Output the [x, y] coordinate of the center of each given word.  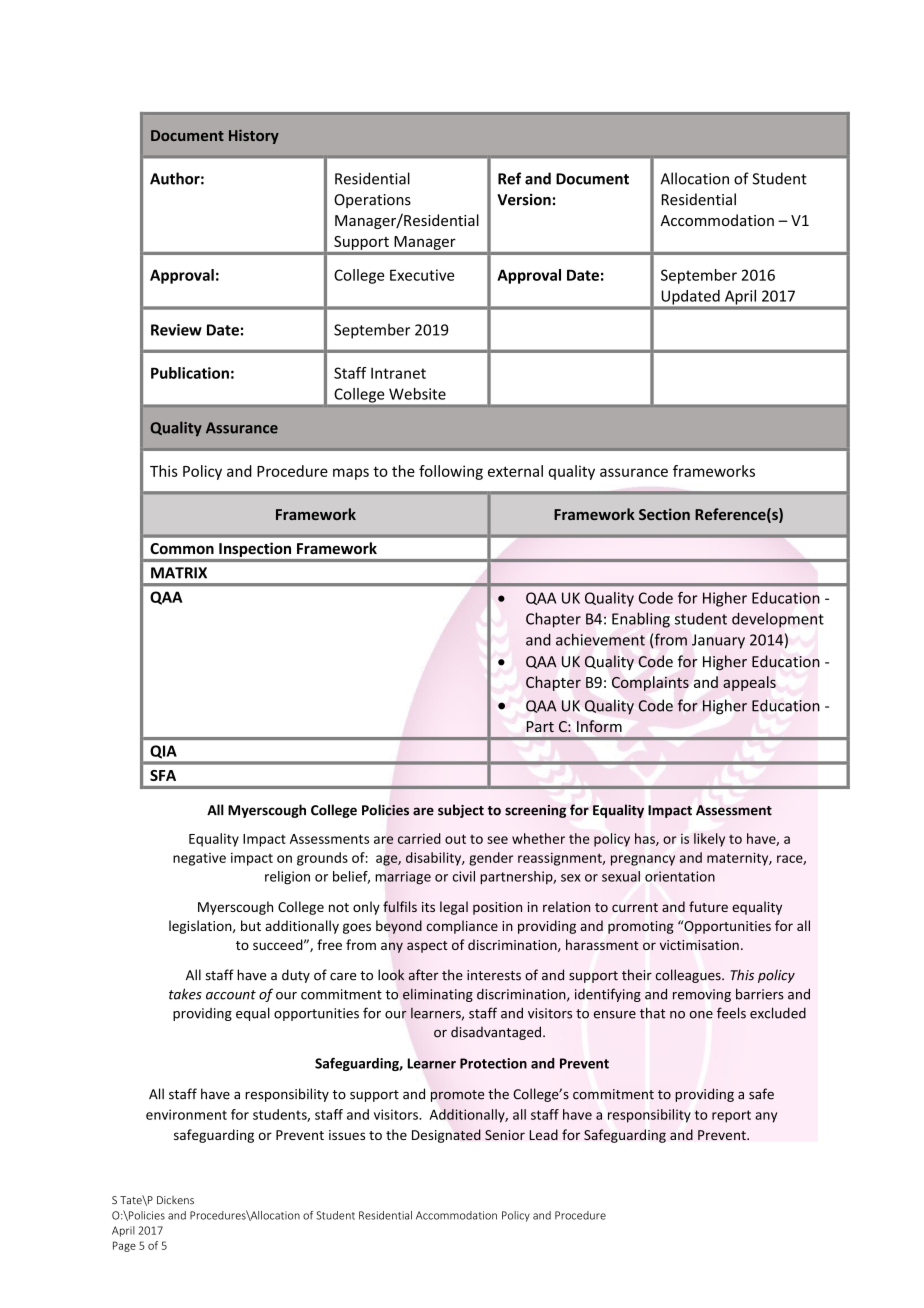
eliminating [438, 995]
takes [185, 994]
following [451, 472]
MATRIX [179, 573]
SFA [163, 775]
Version [524, 200]
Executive [422, 275]
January [718, 641]
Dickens [175, 1200]
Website [417, 394]
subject [461, 811]
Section [664, 514]
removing [702, 995]
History [254, 136]
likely [709, 840]
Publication [190, 373]
